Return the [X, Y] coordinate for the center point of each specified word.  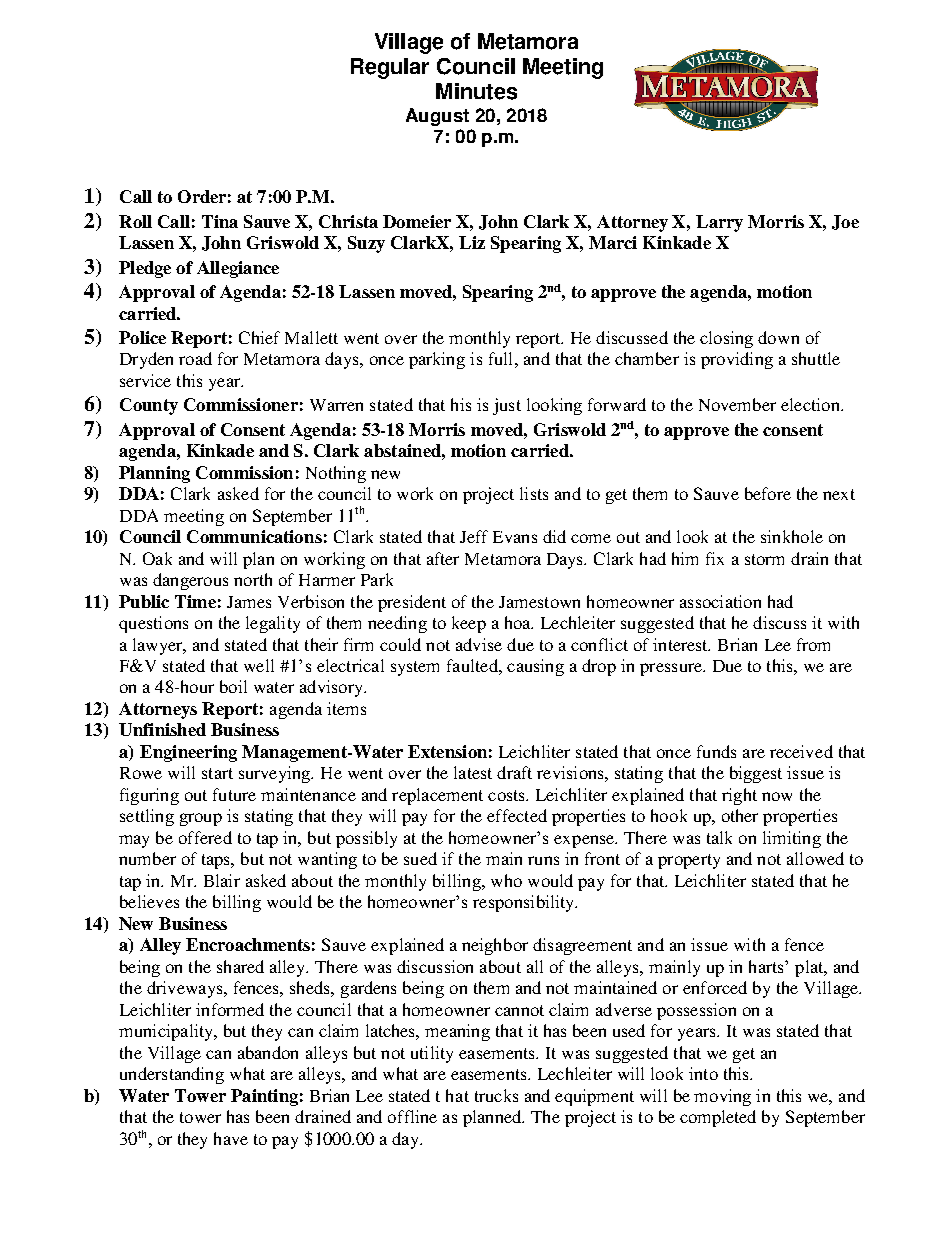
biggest [756, 774]
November [737, 404]
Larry [719, 223]
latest [473, 772]
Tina [220, 221]
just [507, 406]
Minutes [476, 91]
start [217, 773]
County [149, 406]
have [231, 1138]
